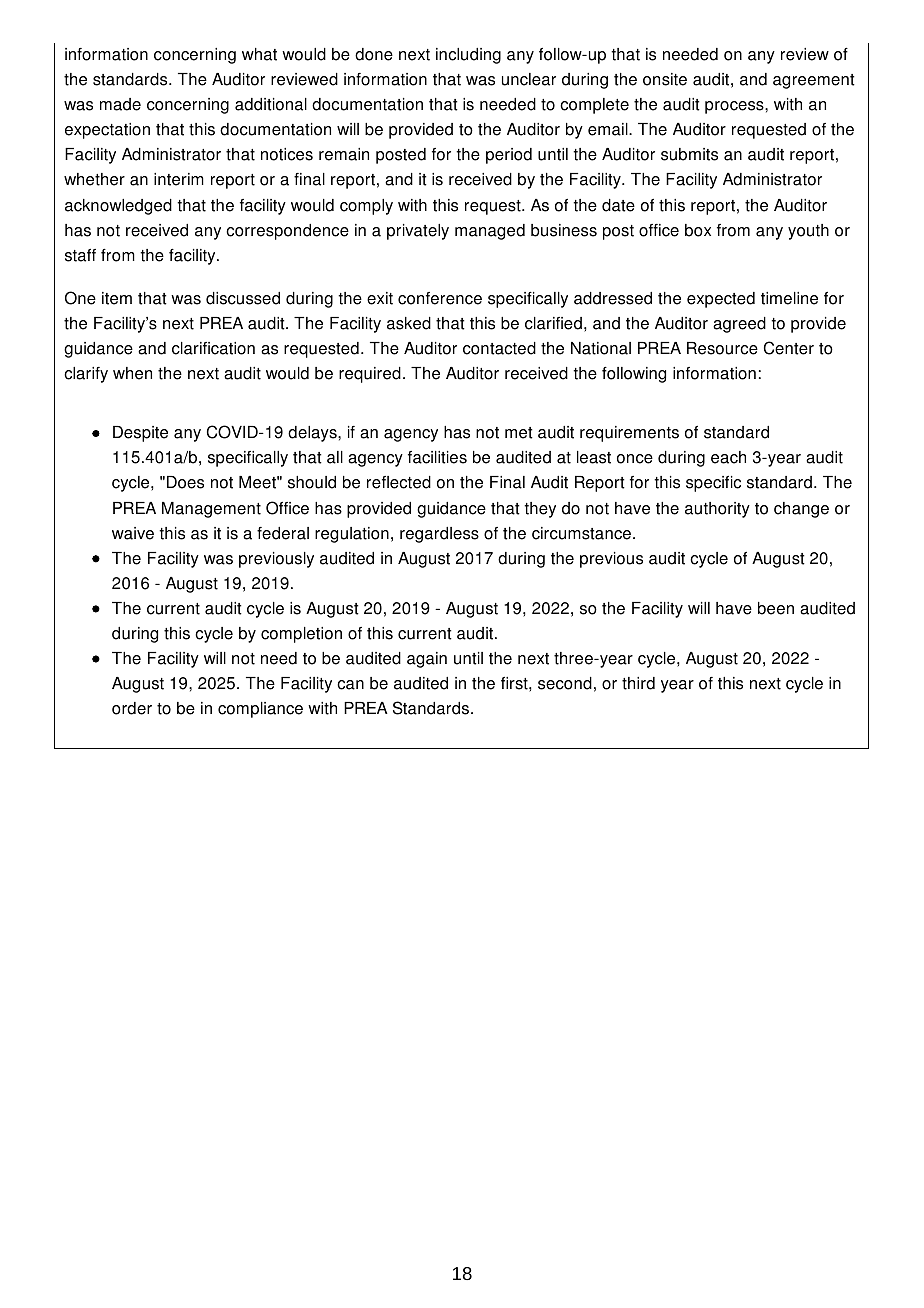 The height and width of the screenshot is (1308, 924). What do you see at coordinates (717, 510) in the screenshot?
I see `authority` at bounding box center [717, 510].
